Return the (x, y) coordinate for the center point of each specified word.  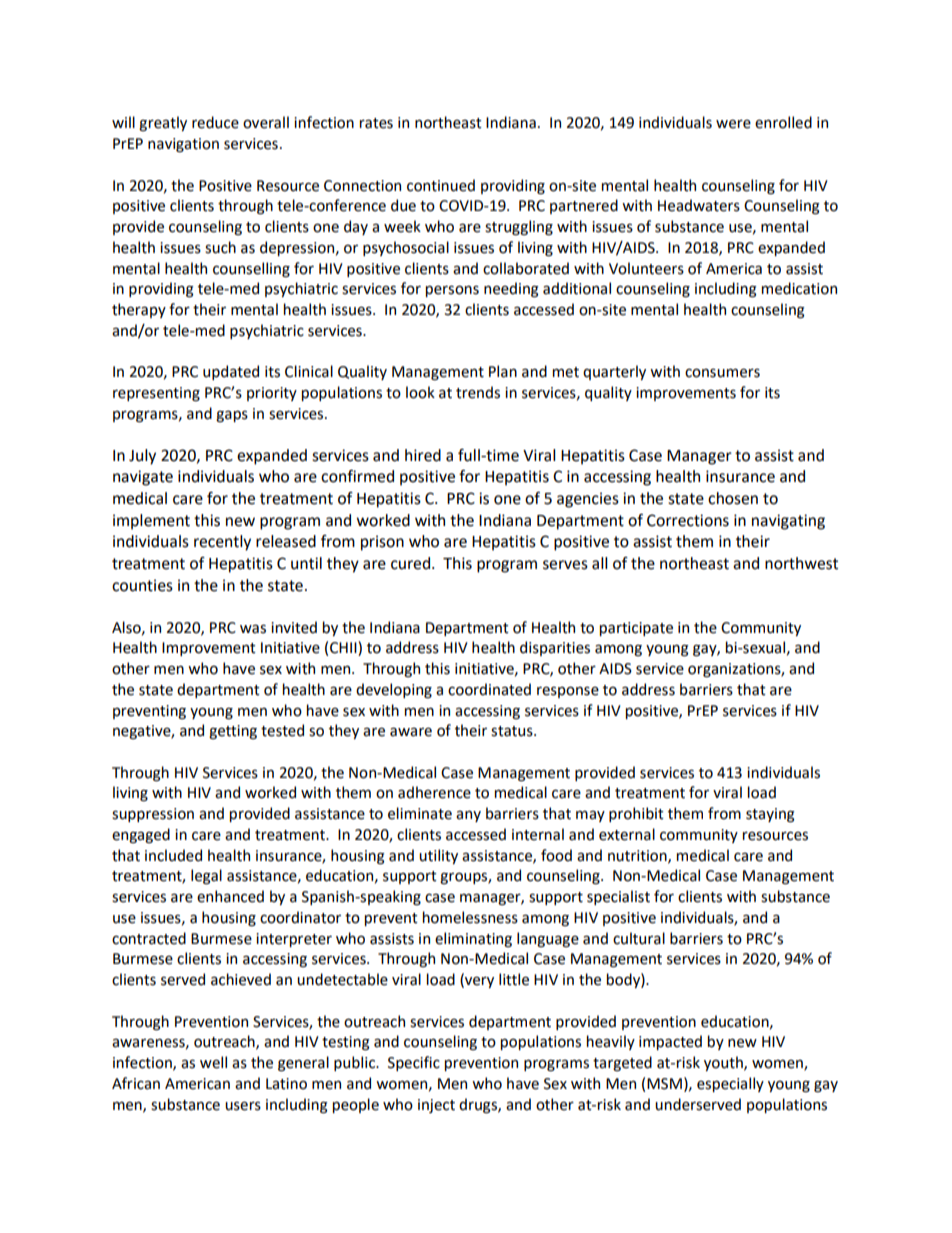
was (253, 629)
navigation (183, 145)
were (733, 124)
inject (436, 1106)
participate (636, 629)
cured (410, 563)
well (213, 1062)
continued (441, 185)
